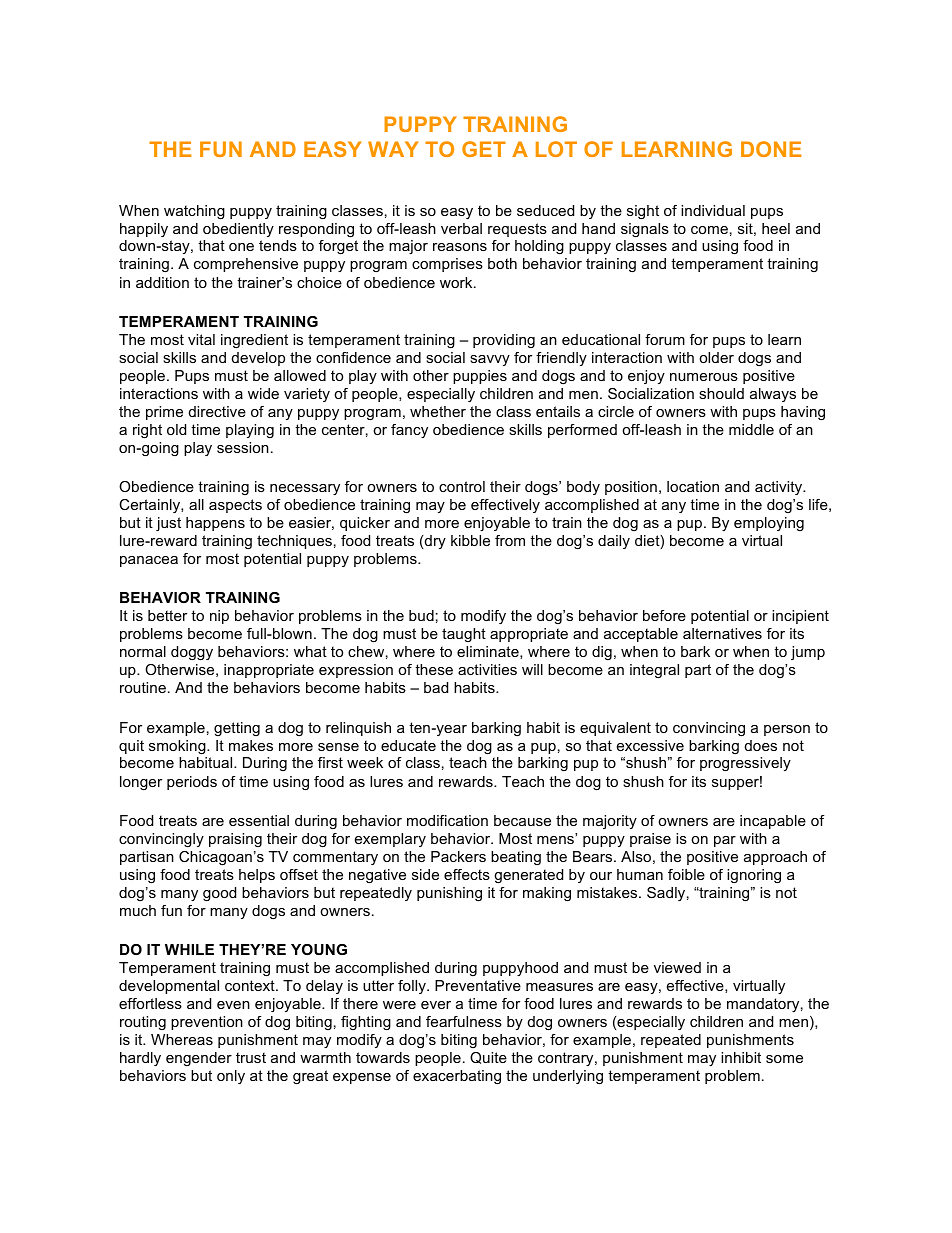  Describe the element at coordinates (461, 228) in the screenshot. I see `verbal` at that location.
